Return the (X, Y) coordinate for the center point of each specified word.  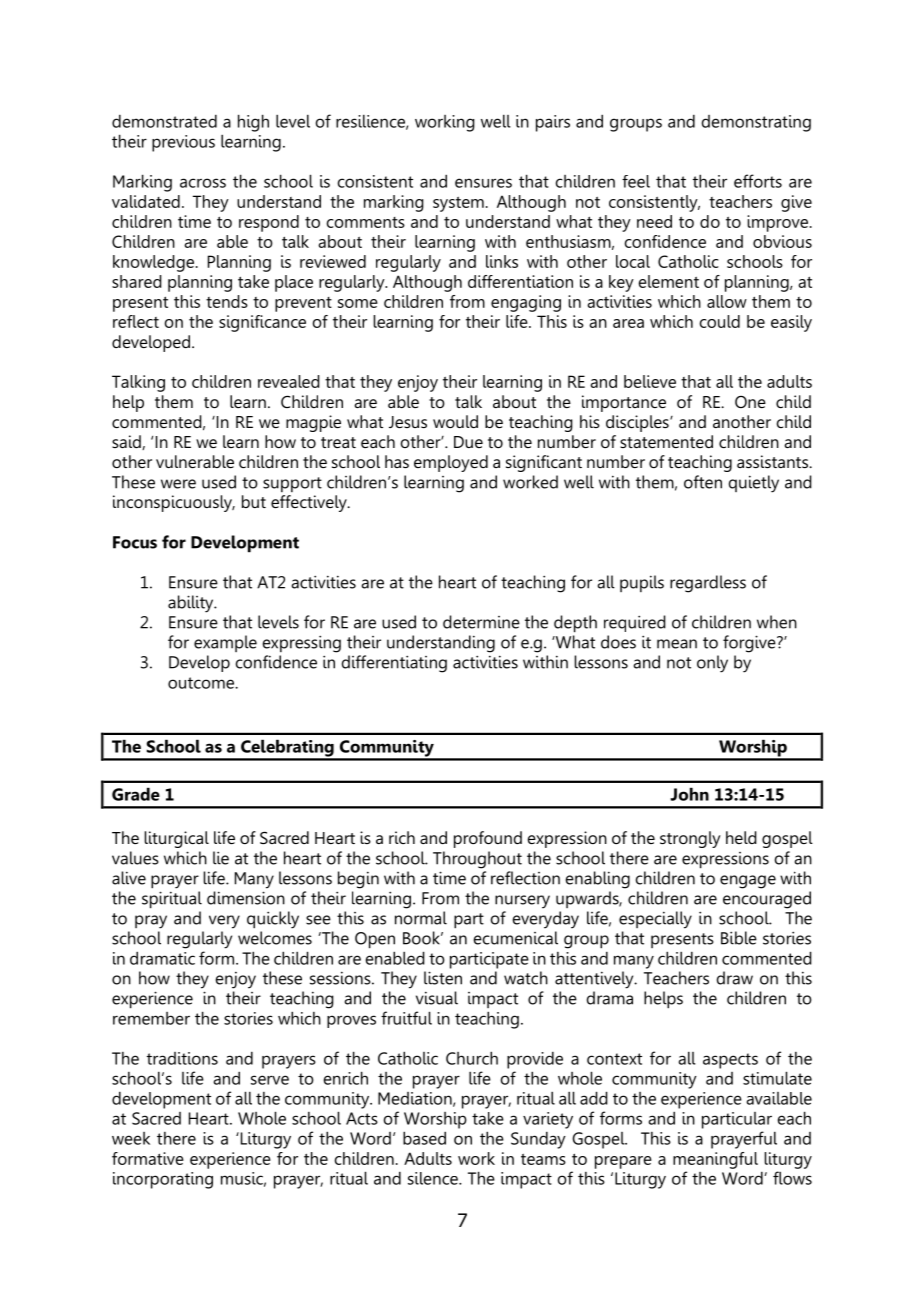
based (424, 1138)
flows (792, 1178)
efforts (758, 181)
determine (481, 622)
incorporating (163, 1180)
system (458, 204)
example (225, 643)
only (712, 664)
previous (183, 143)
